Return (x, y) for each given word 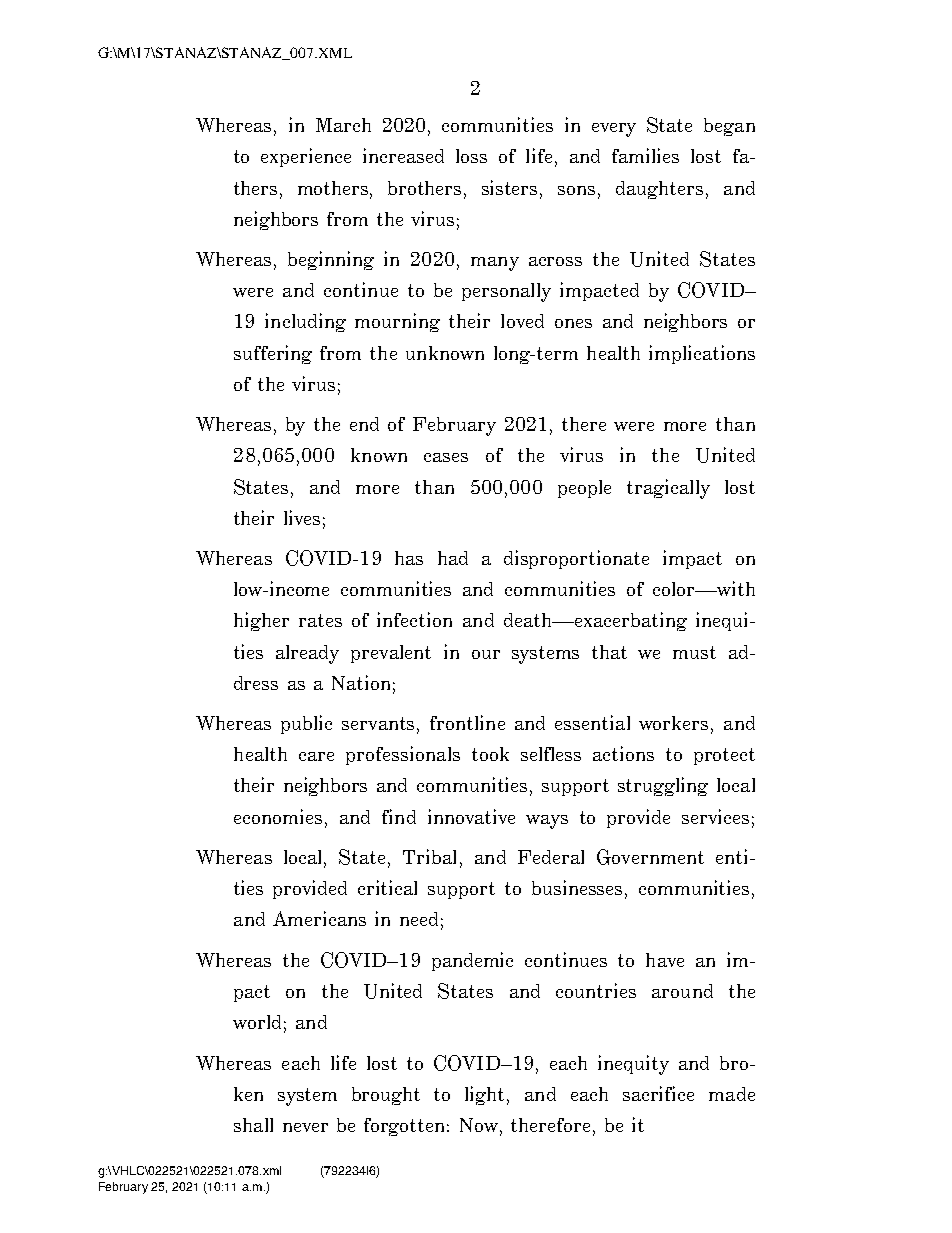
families (645, 155)
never (305, 1127)
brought (386, 1096)
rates (320, 620)
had (453, 558)
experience (306, 157)
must (694, 652)
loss (471, 156)
